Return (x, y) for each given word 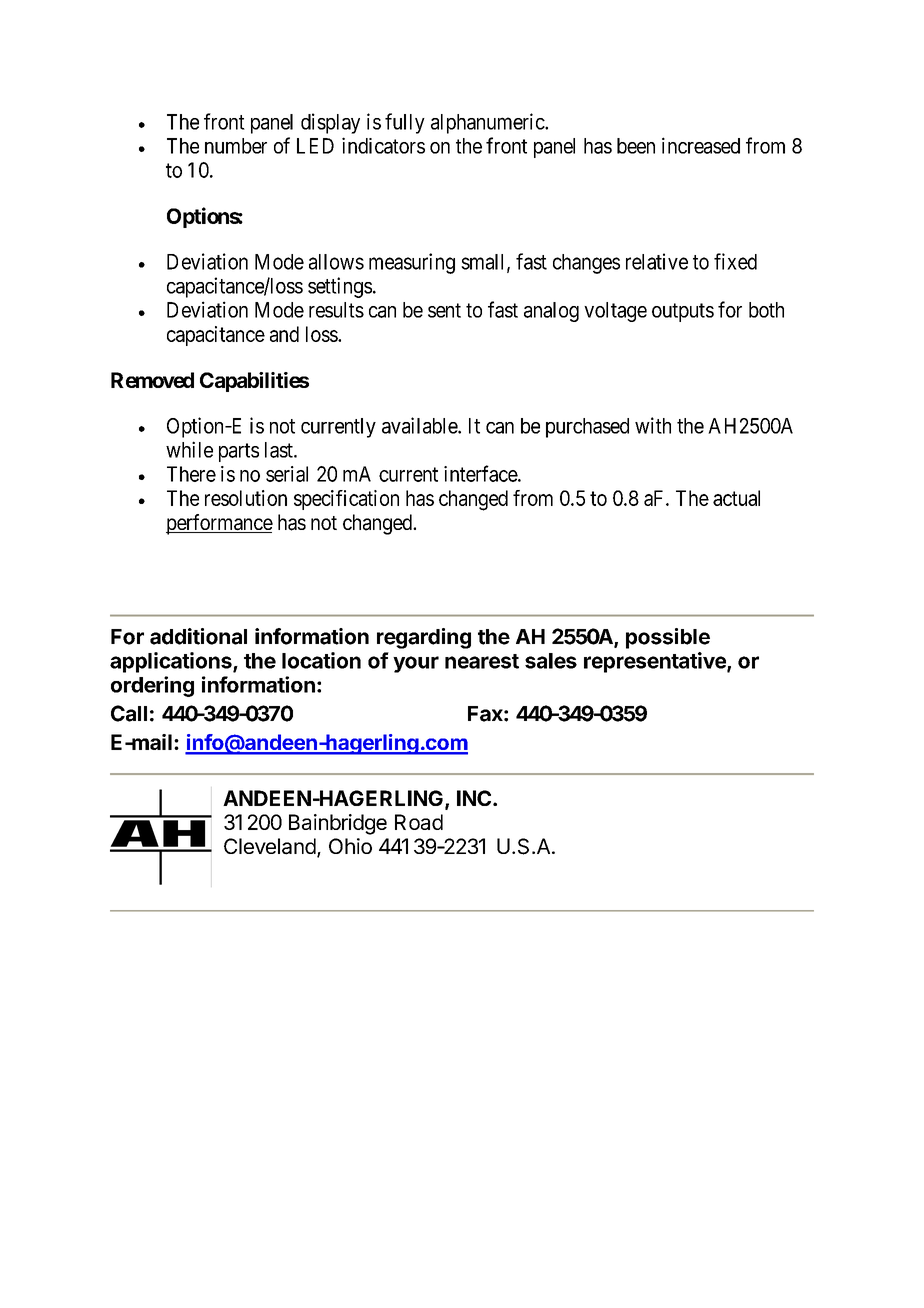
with (653, 425)
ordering (152, 686)
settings (340, 287)
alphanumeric (488, 123)
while (189, 449)
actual (736, 498)
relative (657, 261)
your (416, 664)
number (236, 146)
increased (701, 145)
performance (219, 524)
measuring (412, 263)
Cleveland (270, 846)
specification (346, 500)
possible (668, 638)
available (420, 425)
